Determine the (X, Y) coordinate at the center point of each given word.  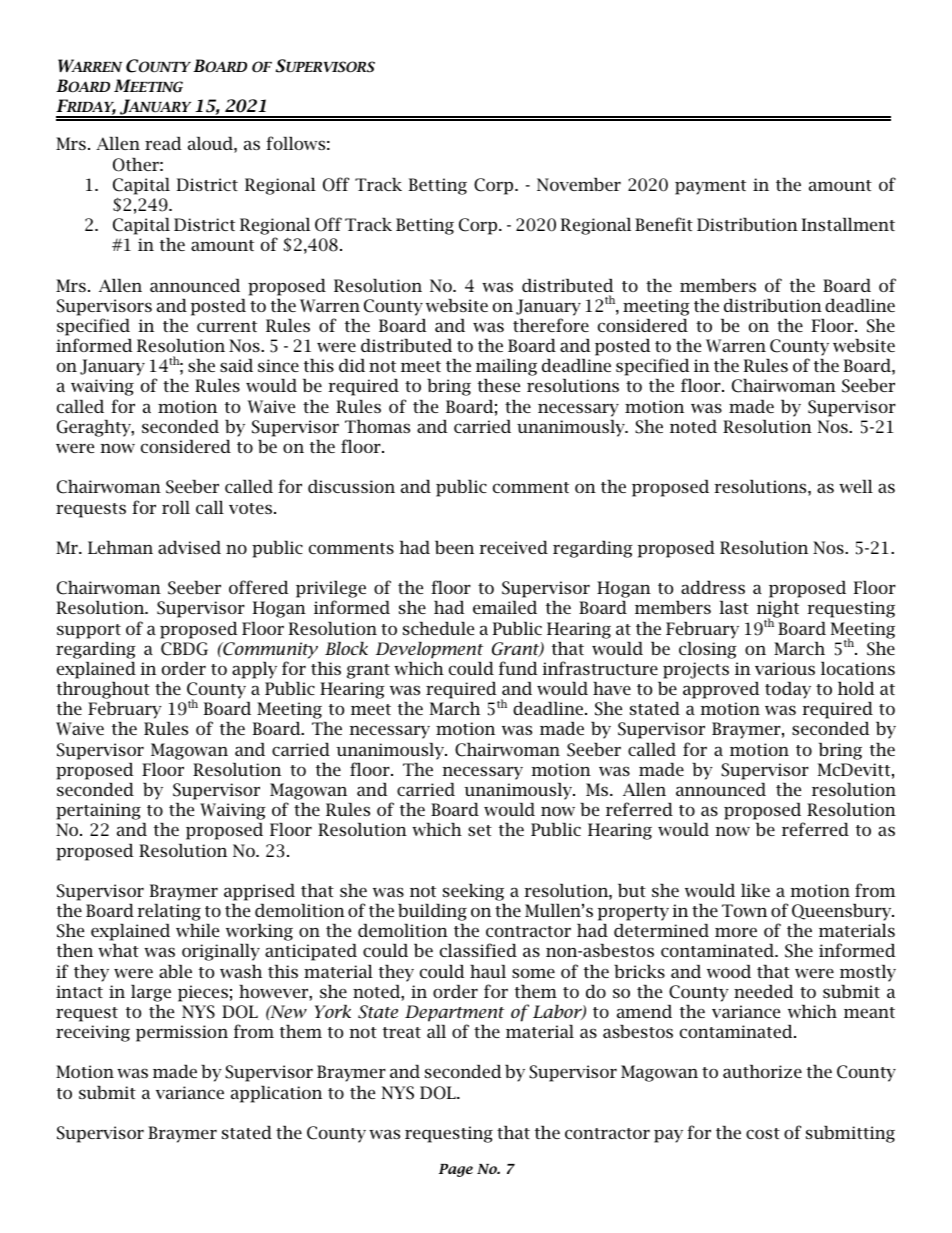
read (163, 143)
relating (169, 912)
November (579, 184)
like (755, 890)
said (236, 365)
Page (456, 1170)
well (856, 486)
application (276, 1094)
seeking (473, 892)
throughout (103, 690)
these (499, 385)
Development (429, 650)
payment (710, 187)
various (785, 668)
